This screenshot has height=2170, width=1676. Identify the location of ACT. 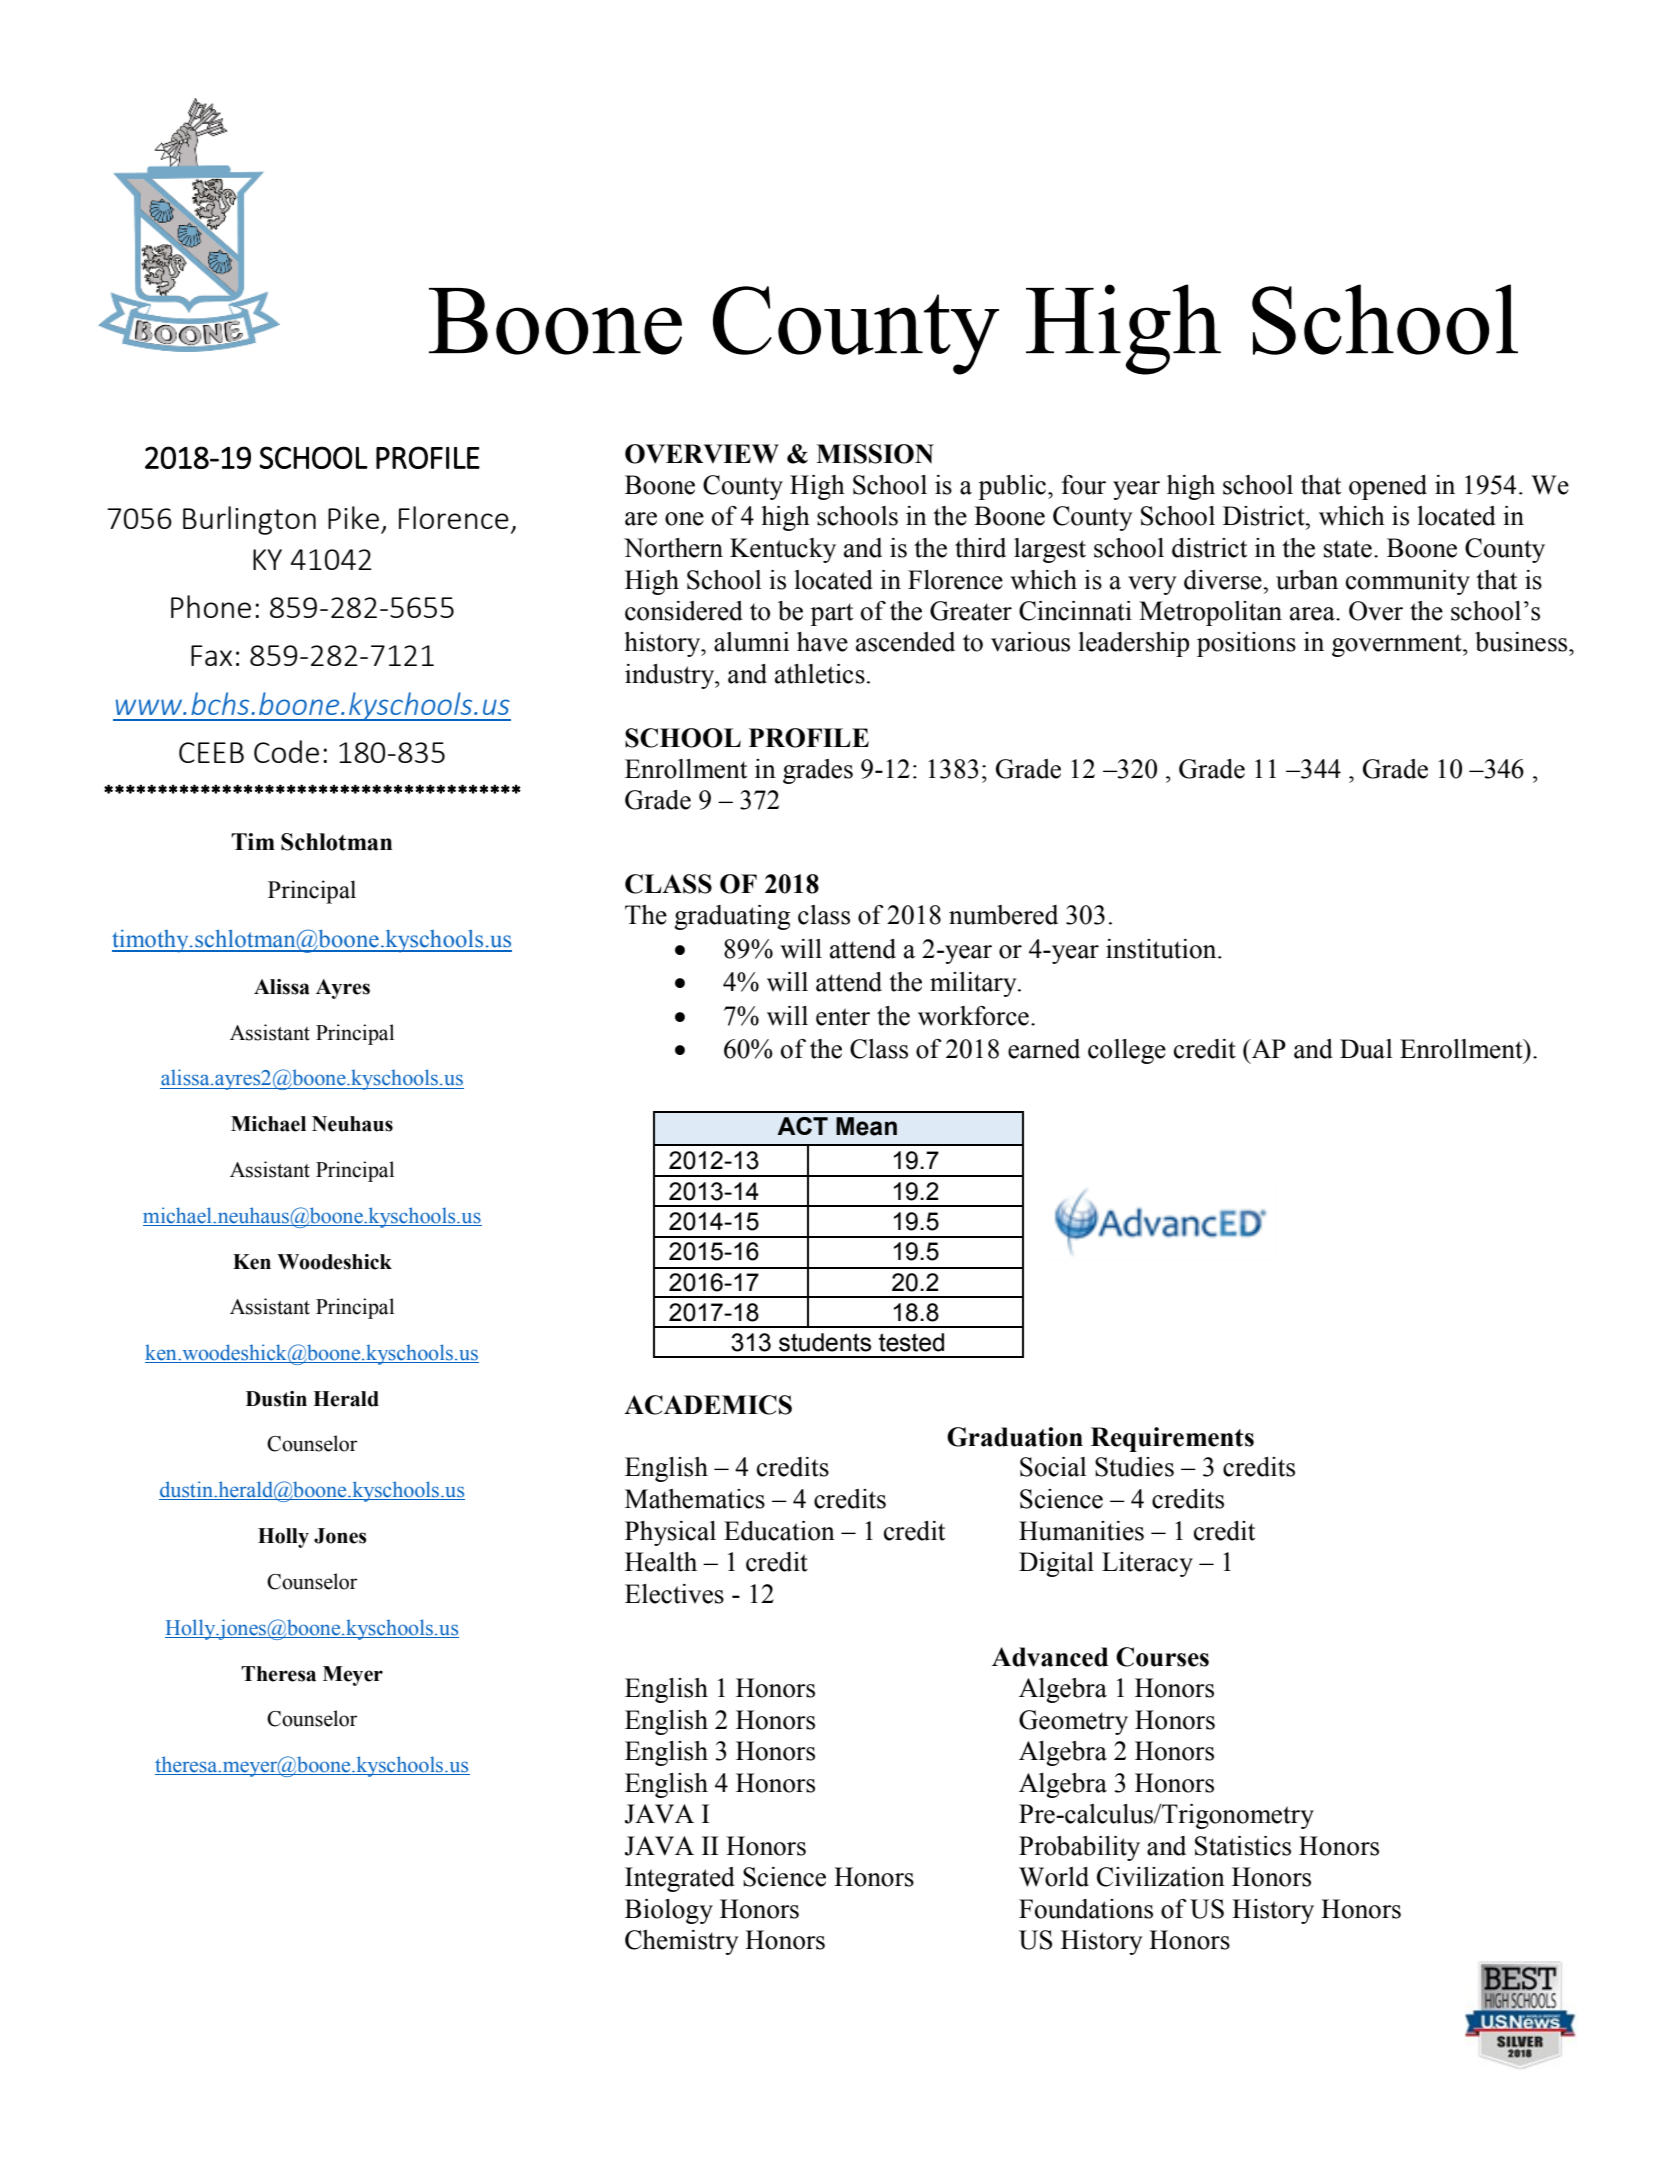
(802, 1126).
